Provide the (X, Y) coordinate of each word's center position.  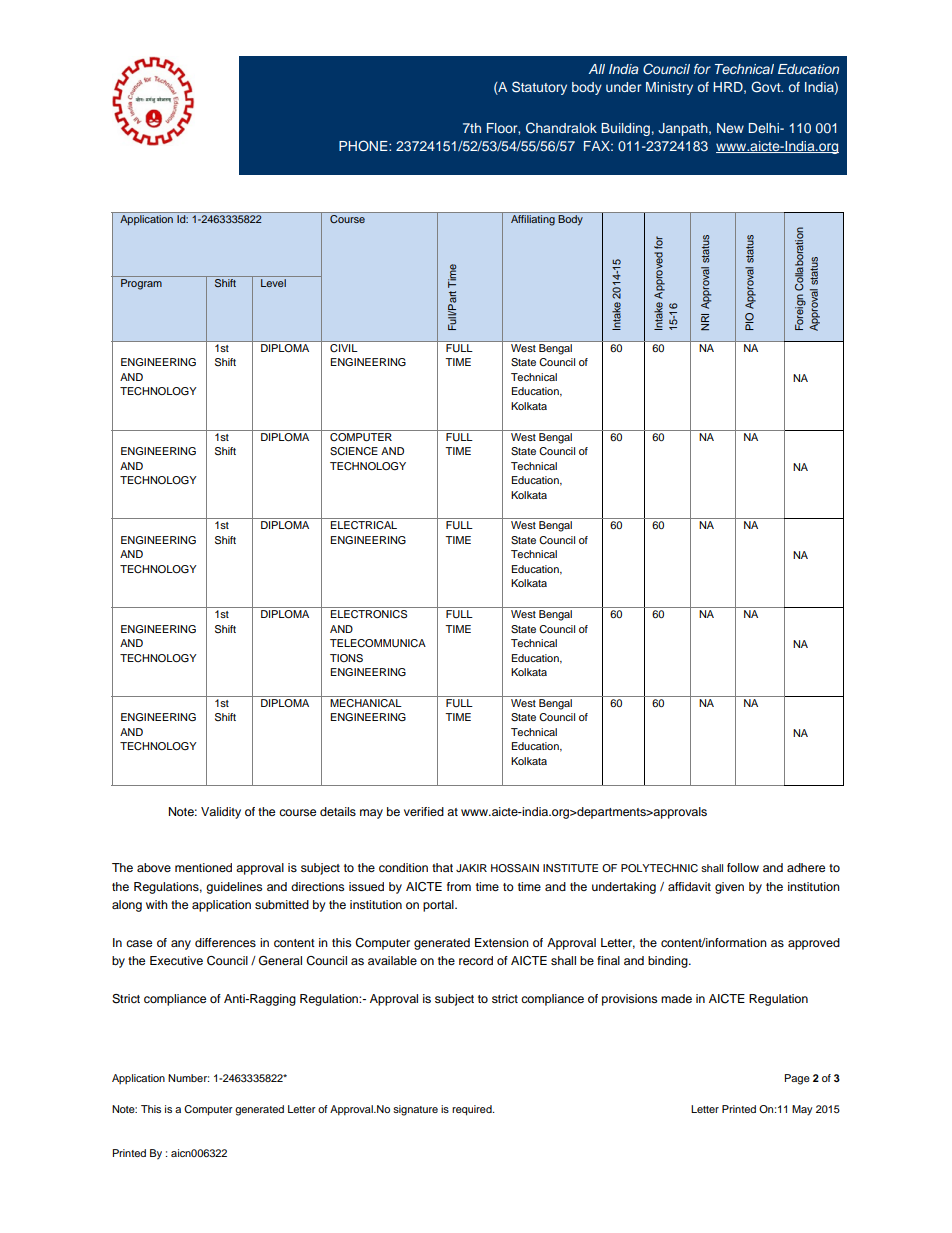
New (730, 128)
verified (424, 811)
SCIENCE (354, 451)
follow (743, 867)
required (473, 1110)
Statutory (539, 88)
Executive (176, 960)
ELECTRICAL (364, 525)
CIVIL (344, 346)
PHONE (364, 146)
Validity (221, 813)
